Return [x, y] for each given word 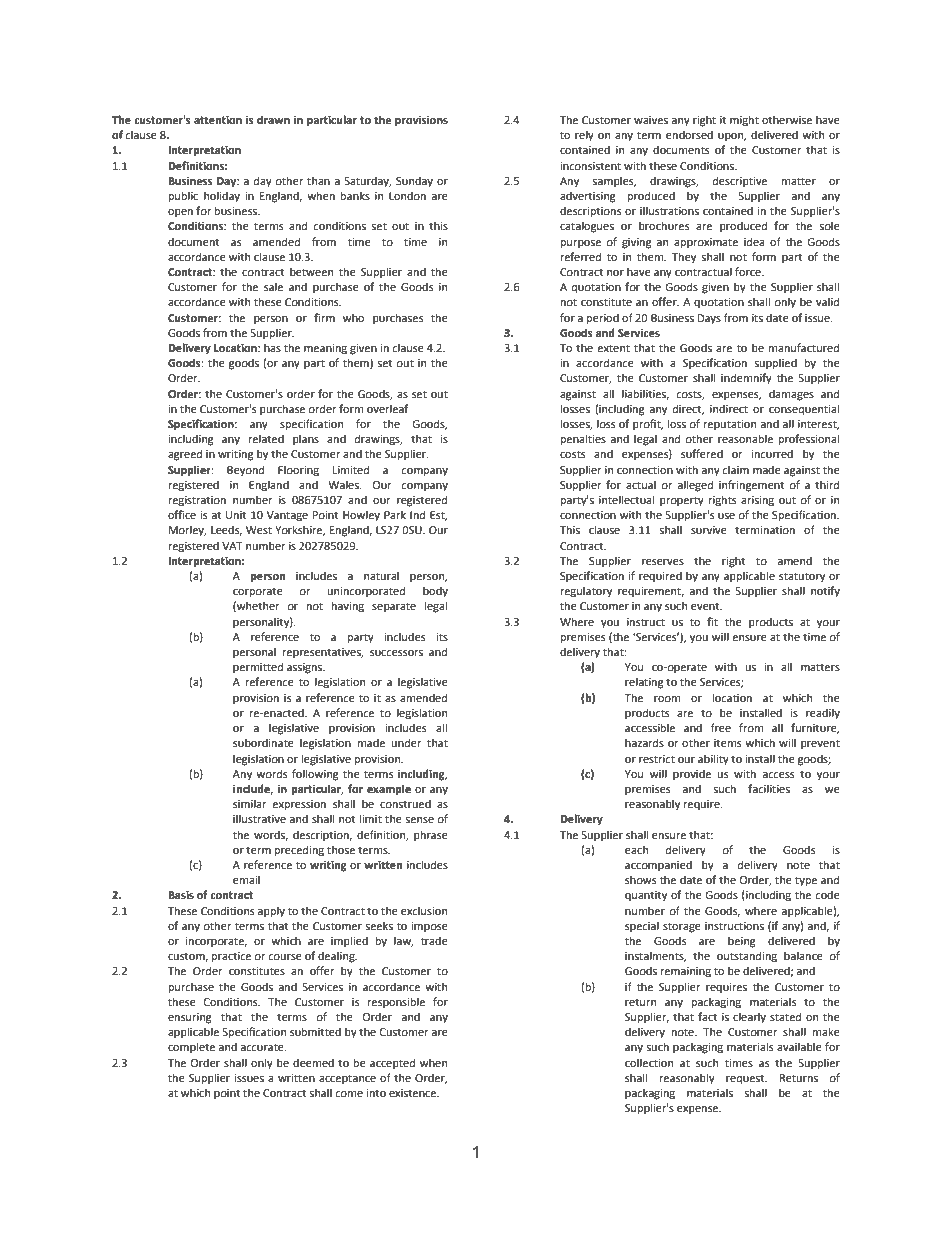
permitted [258, 668]
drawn [273, 119]
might [744, 121]
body [435, 592]
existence [414, 1093]
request [746, 1079]
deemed [313, 1062]
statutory [802, 577]
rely [584, 136]
